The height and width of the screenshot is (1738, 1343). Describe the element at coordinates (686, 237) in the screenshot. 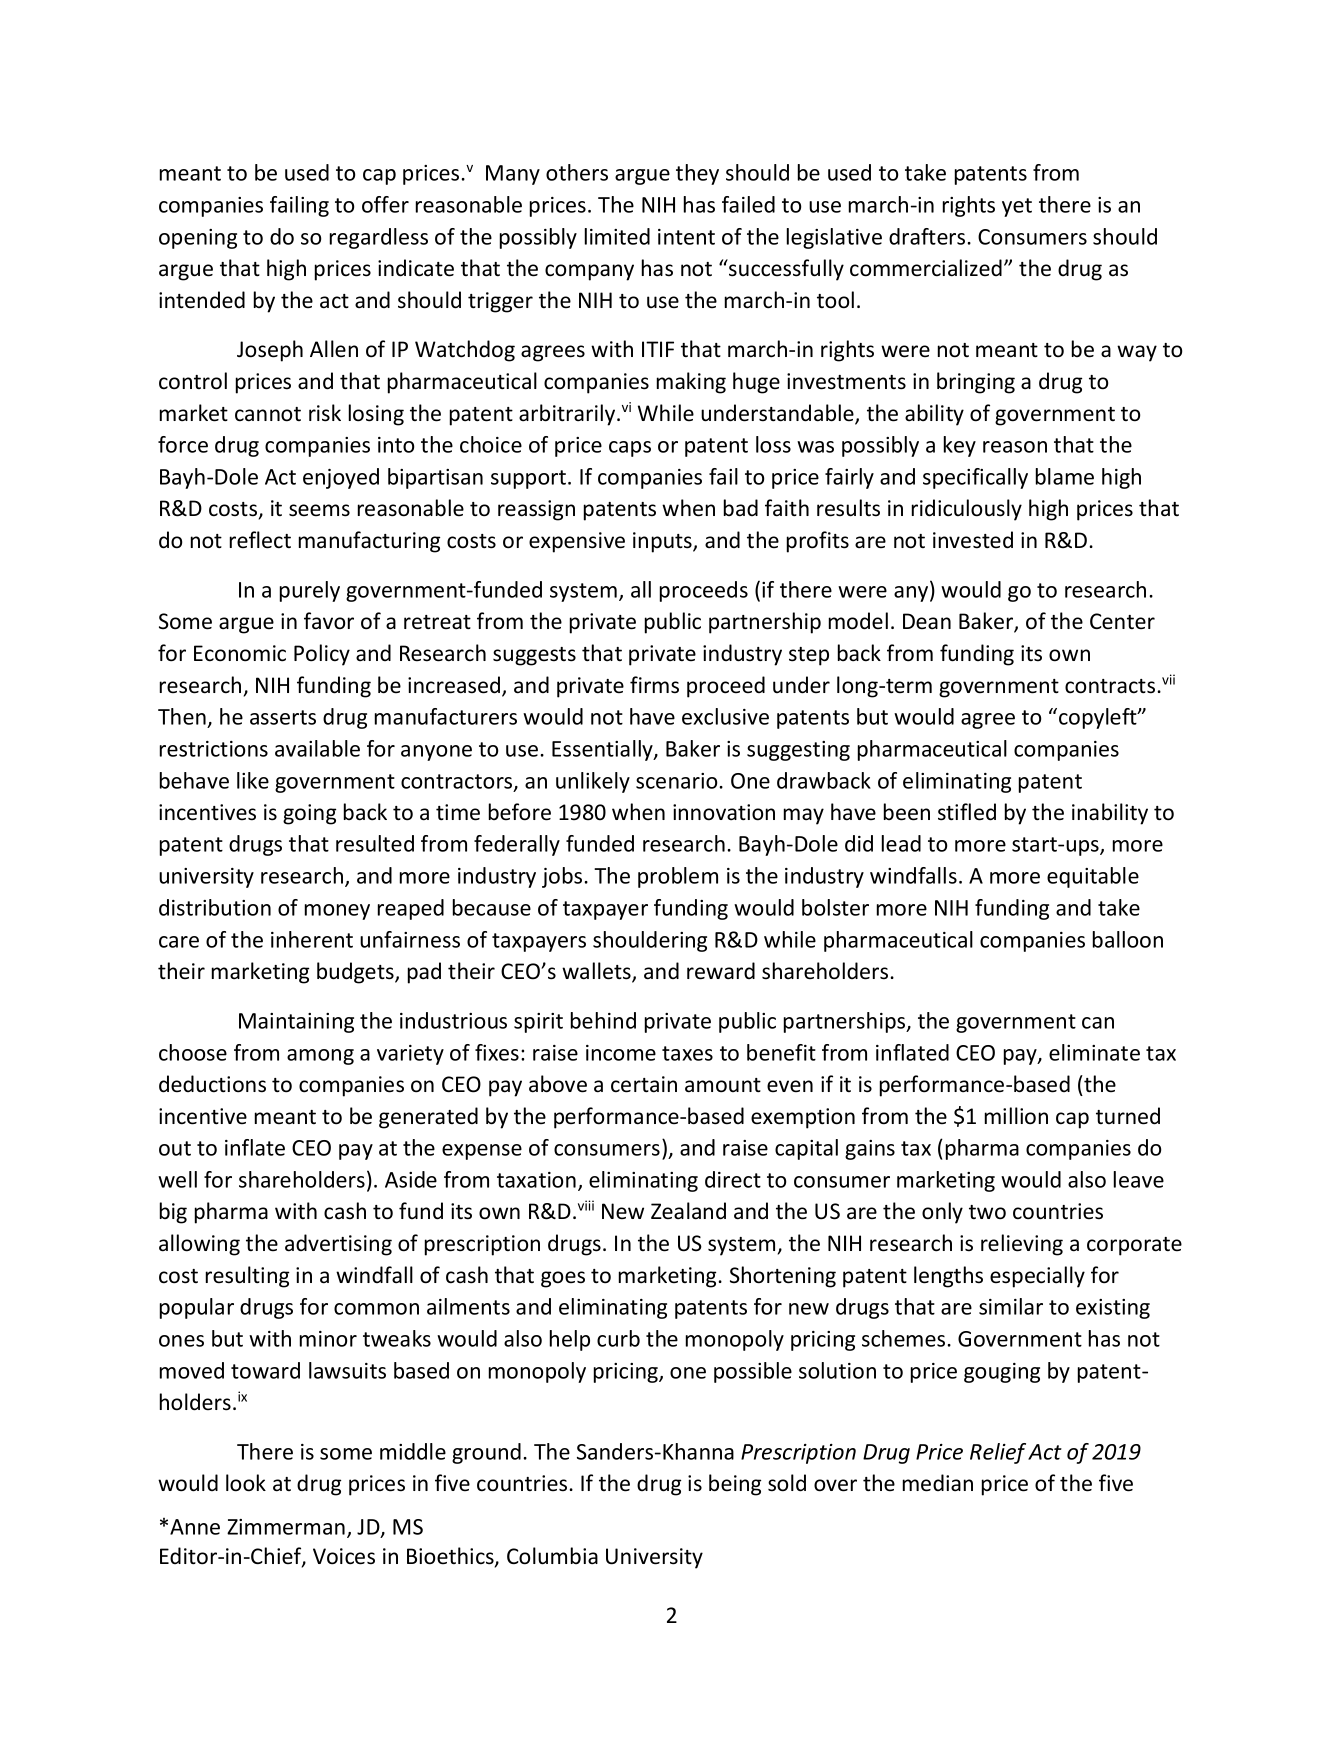

I see `intent` at that location.
